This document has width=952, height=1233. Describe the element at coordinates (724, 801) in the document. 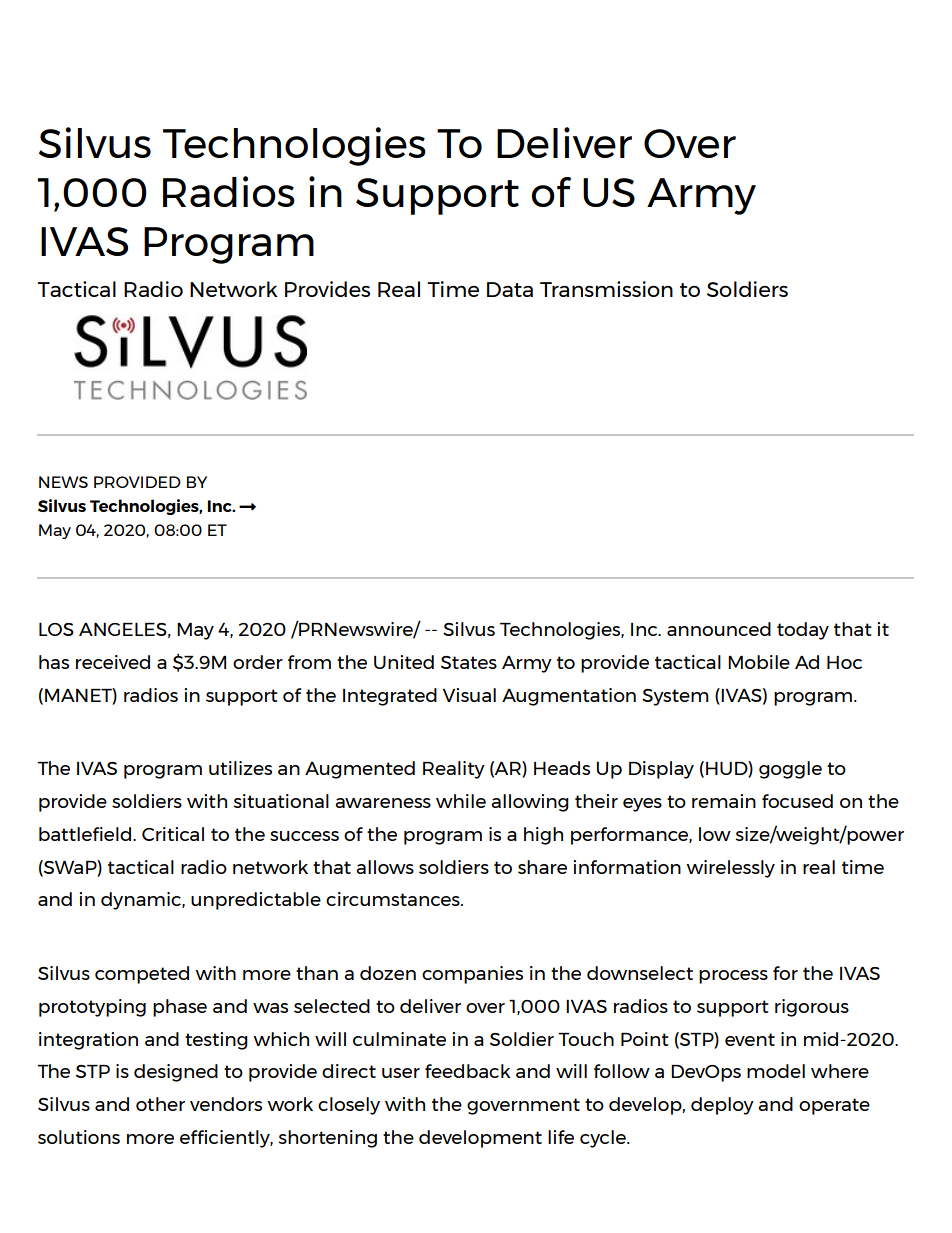

I see `remain` at that location.
